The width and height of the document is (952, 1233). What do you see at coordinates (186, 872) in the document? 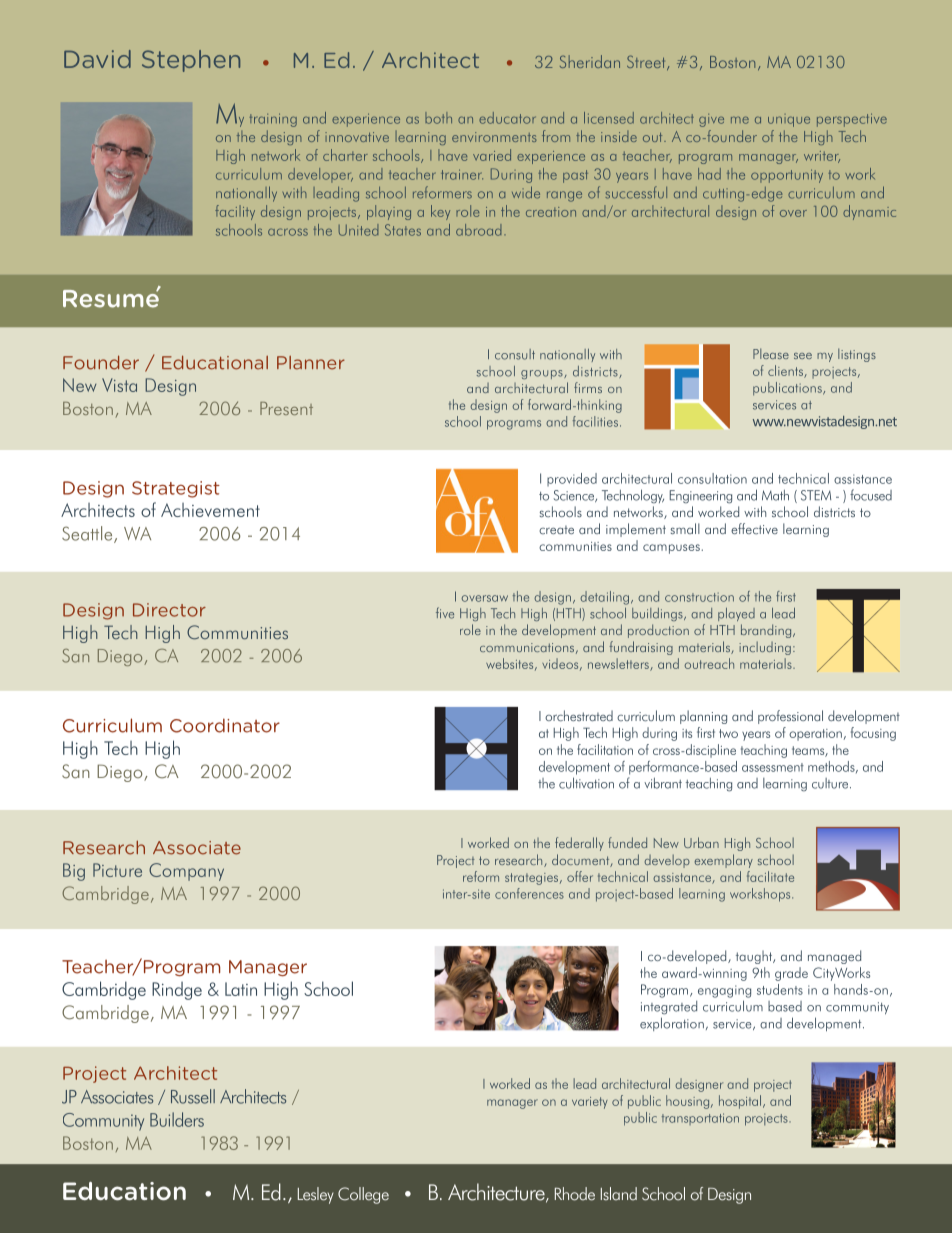
I see `Company` at bounding box center [186, 872].
